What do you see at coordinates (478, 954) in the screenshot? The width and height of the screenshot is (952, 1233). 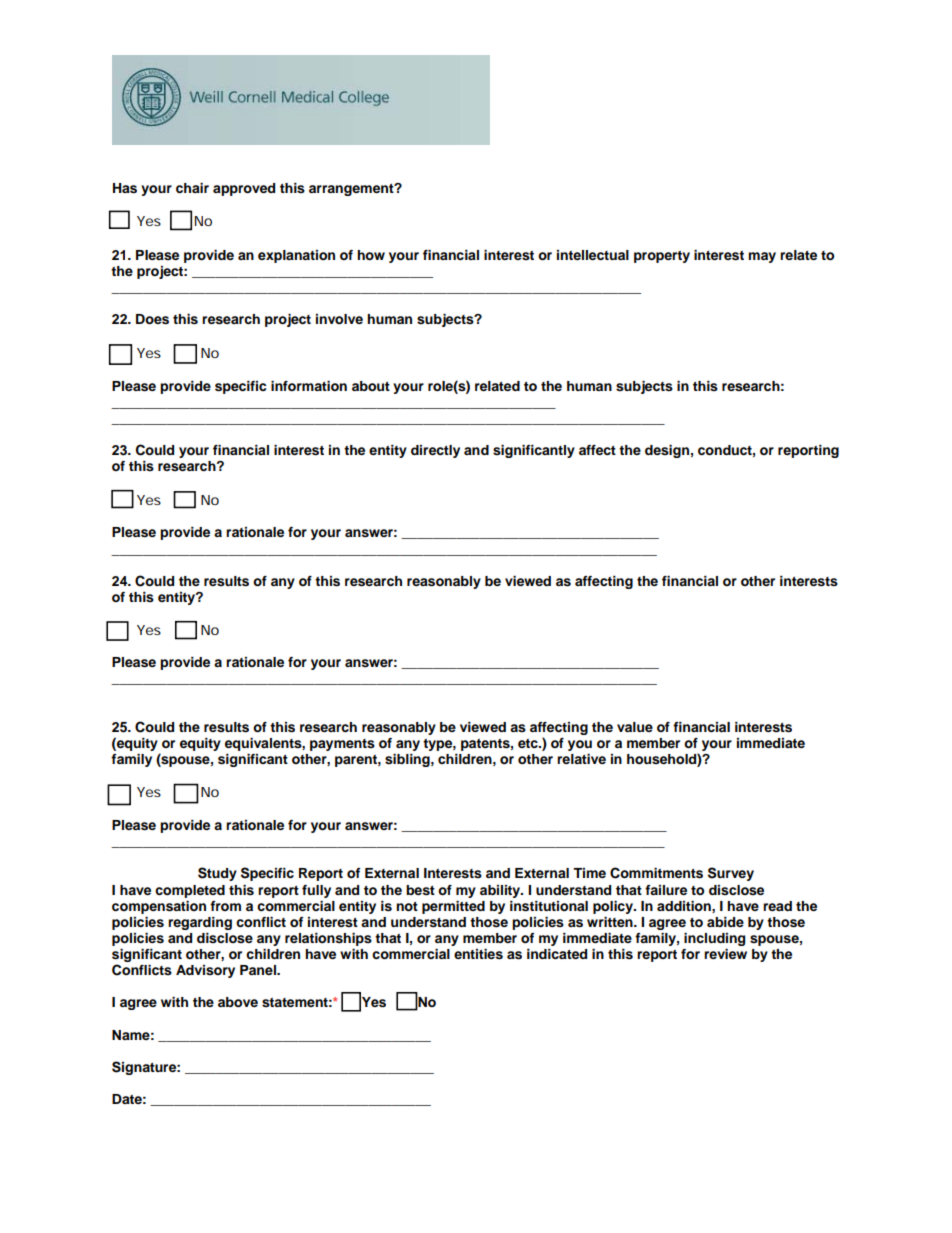 I see `entities` at bounding box center [478, 954].
